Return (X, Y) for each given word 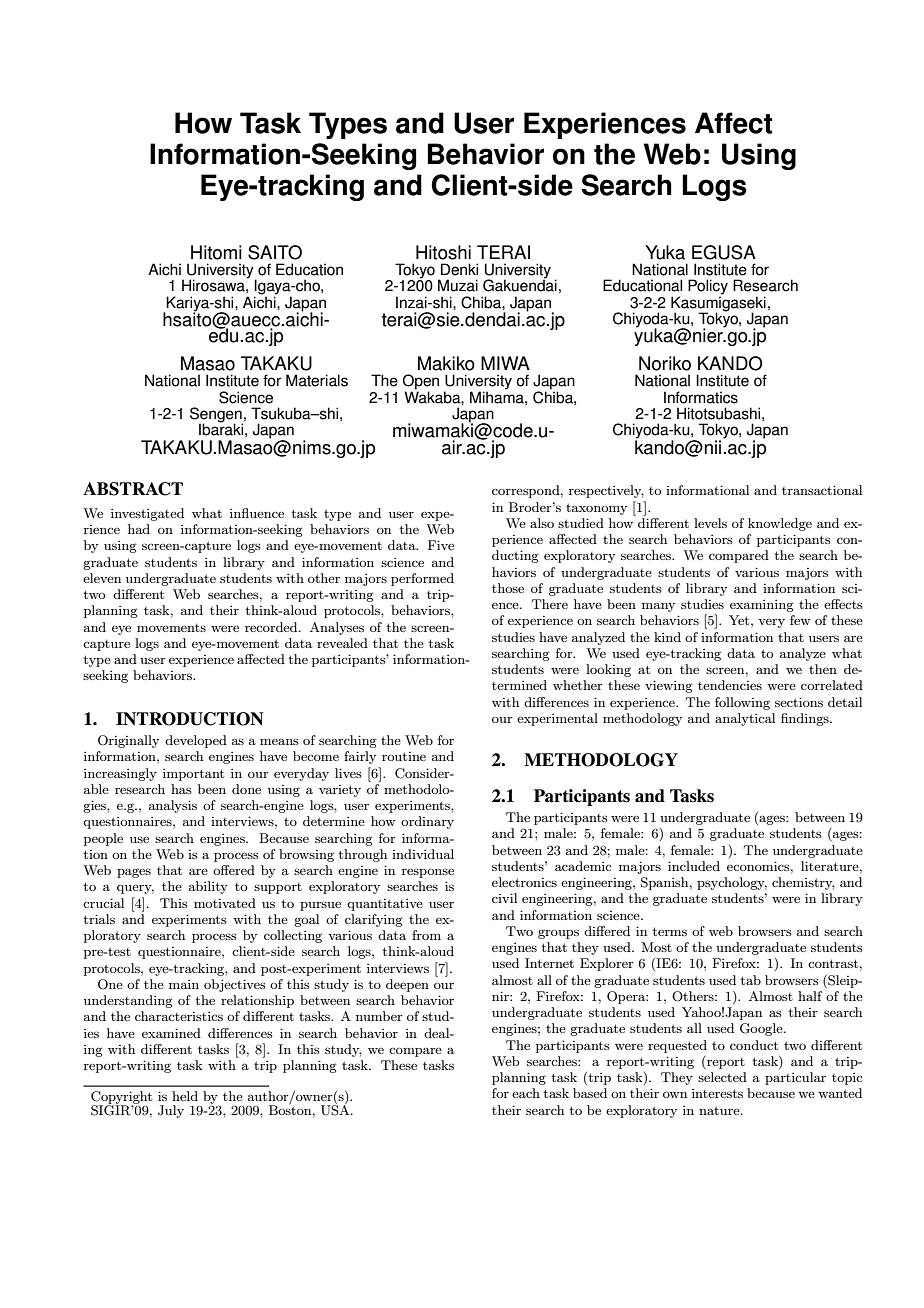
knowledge (780, 524)
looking (608, 670)
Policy (708, 288)
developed (196, 741)
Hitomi (216, 252)
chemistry (803, 883)
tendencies (730, 685)
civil (504, 898)
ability (208, 887)
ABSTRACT (133, 489)
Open (421, 383)
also (542, 523)
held (185, 1096)
